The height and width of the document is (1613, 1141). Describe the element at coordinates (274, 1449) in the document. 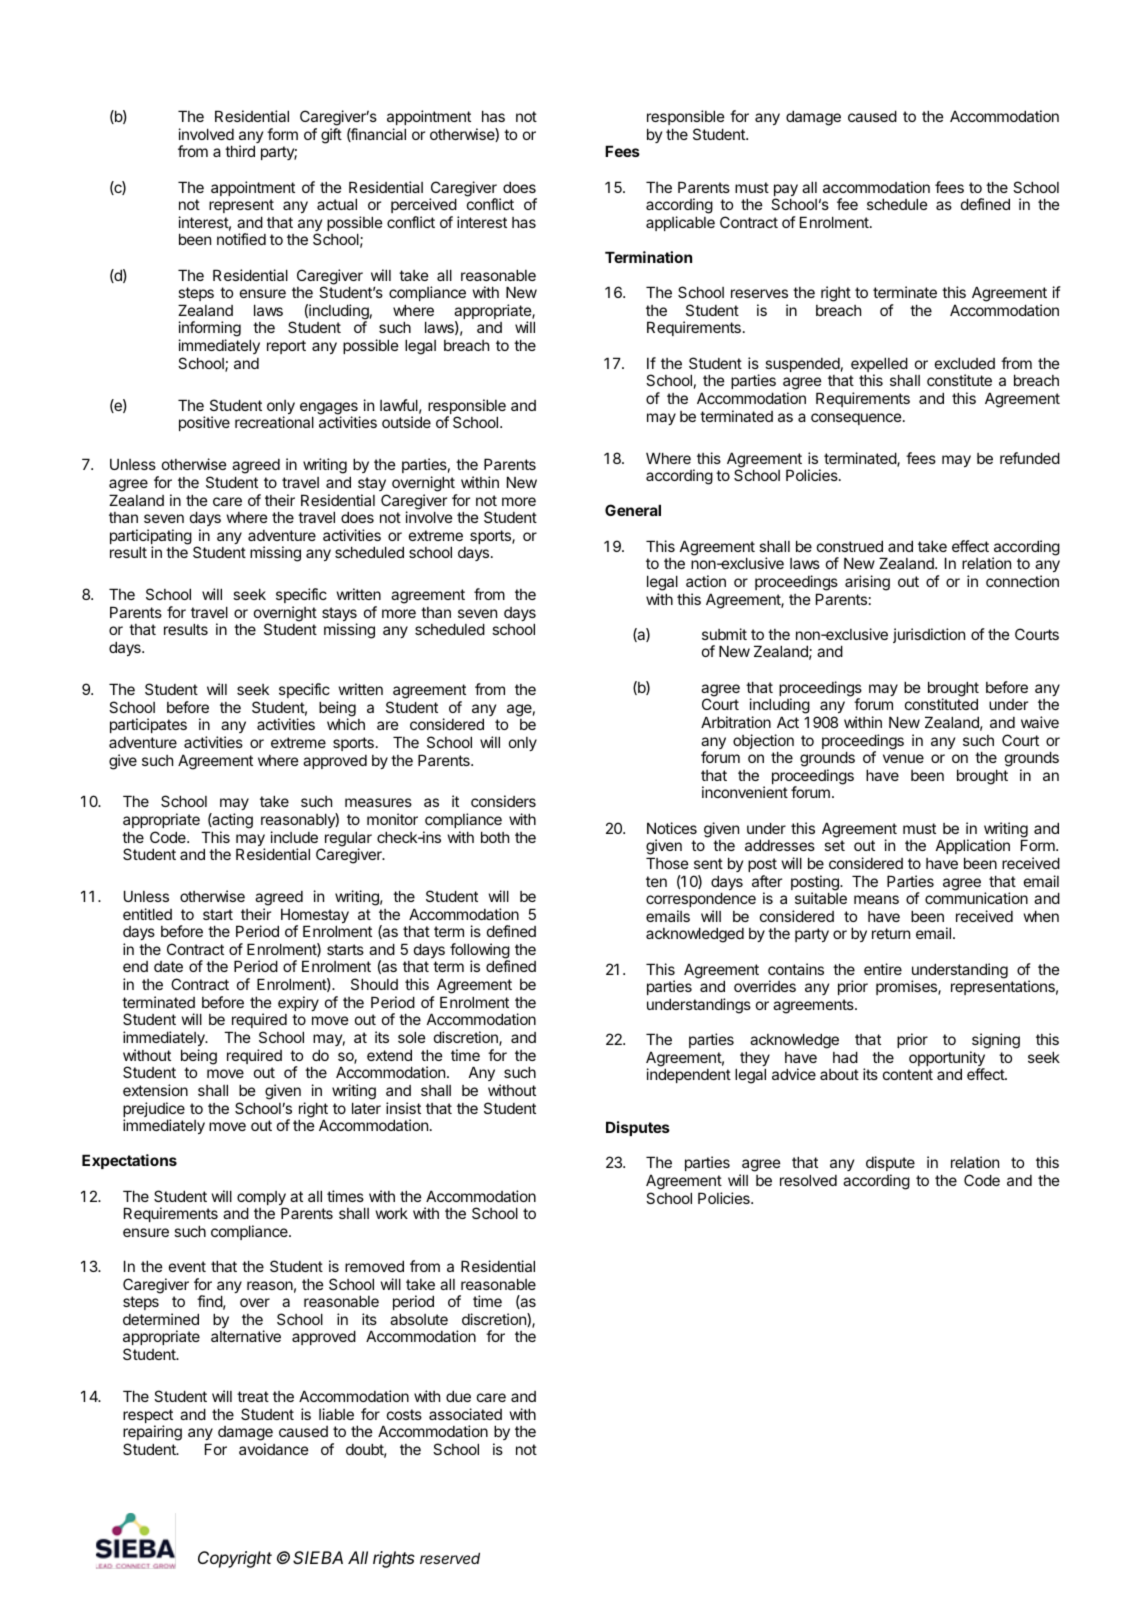

I see `avoidance` at that location.
